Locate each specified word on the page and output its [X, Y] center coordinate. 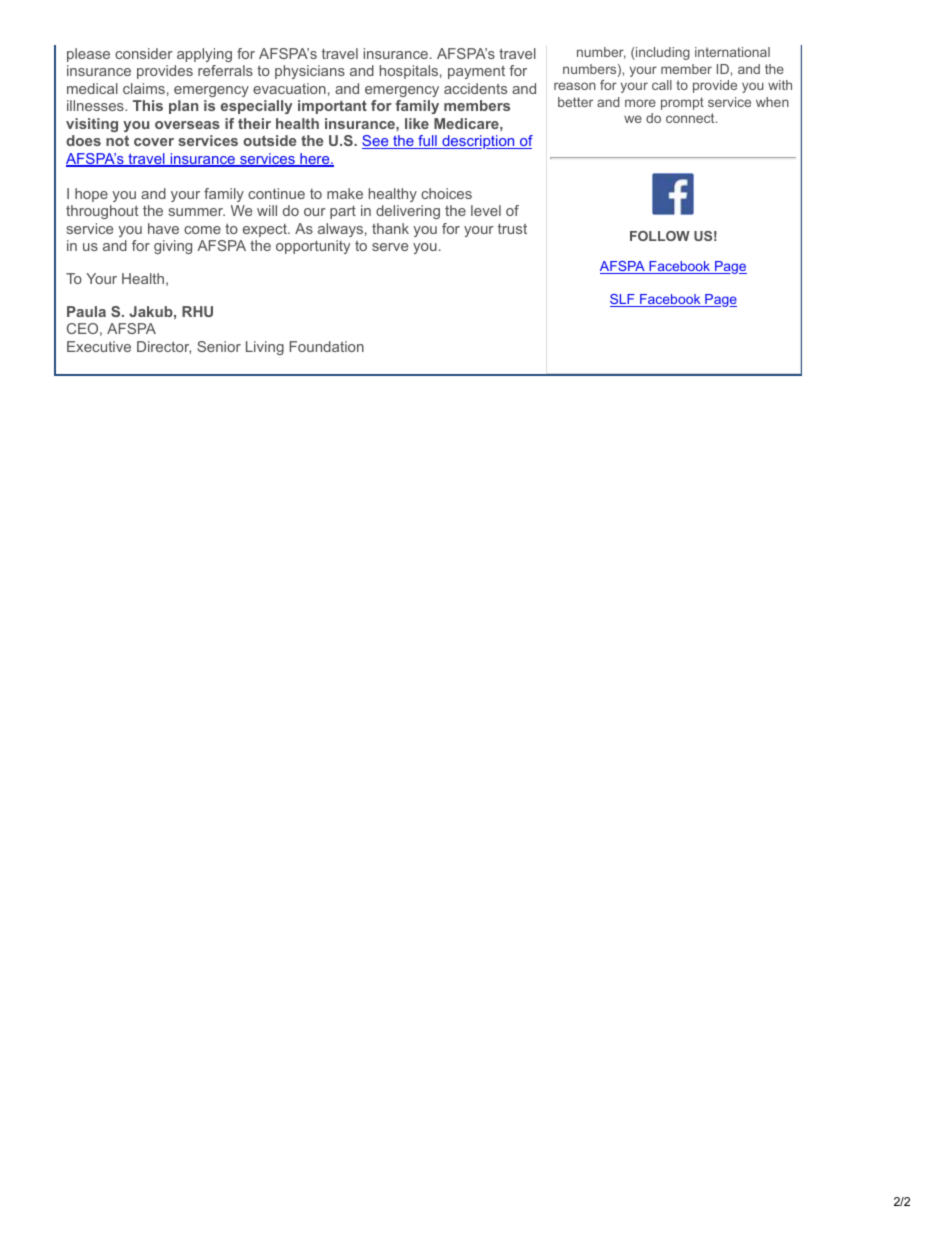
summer [197, 212]
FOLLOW [660, 236]
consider [144, 53]
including [662, 53]
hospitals [409, 72]
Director [164, 347]
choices [446, 193]
